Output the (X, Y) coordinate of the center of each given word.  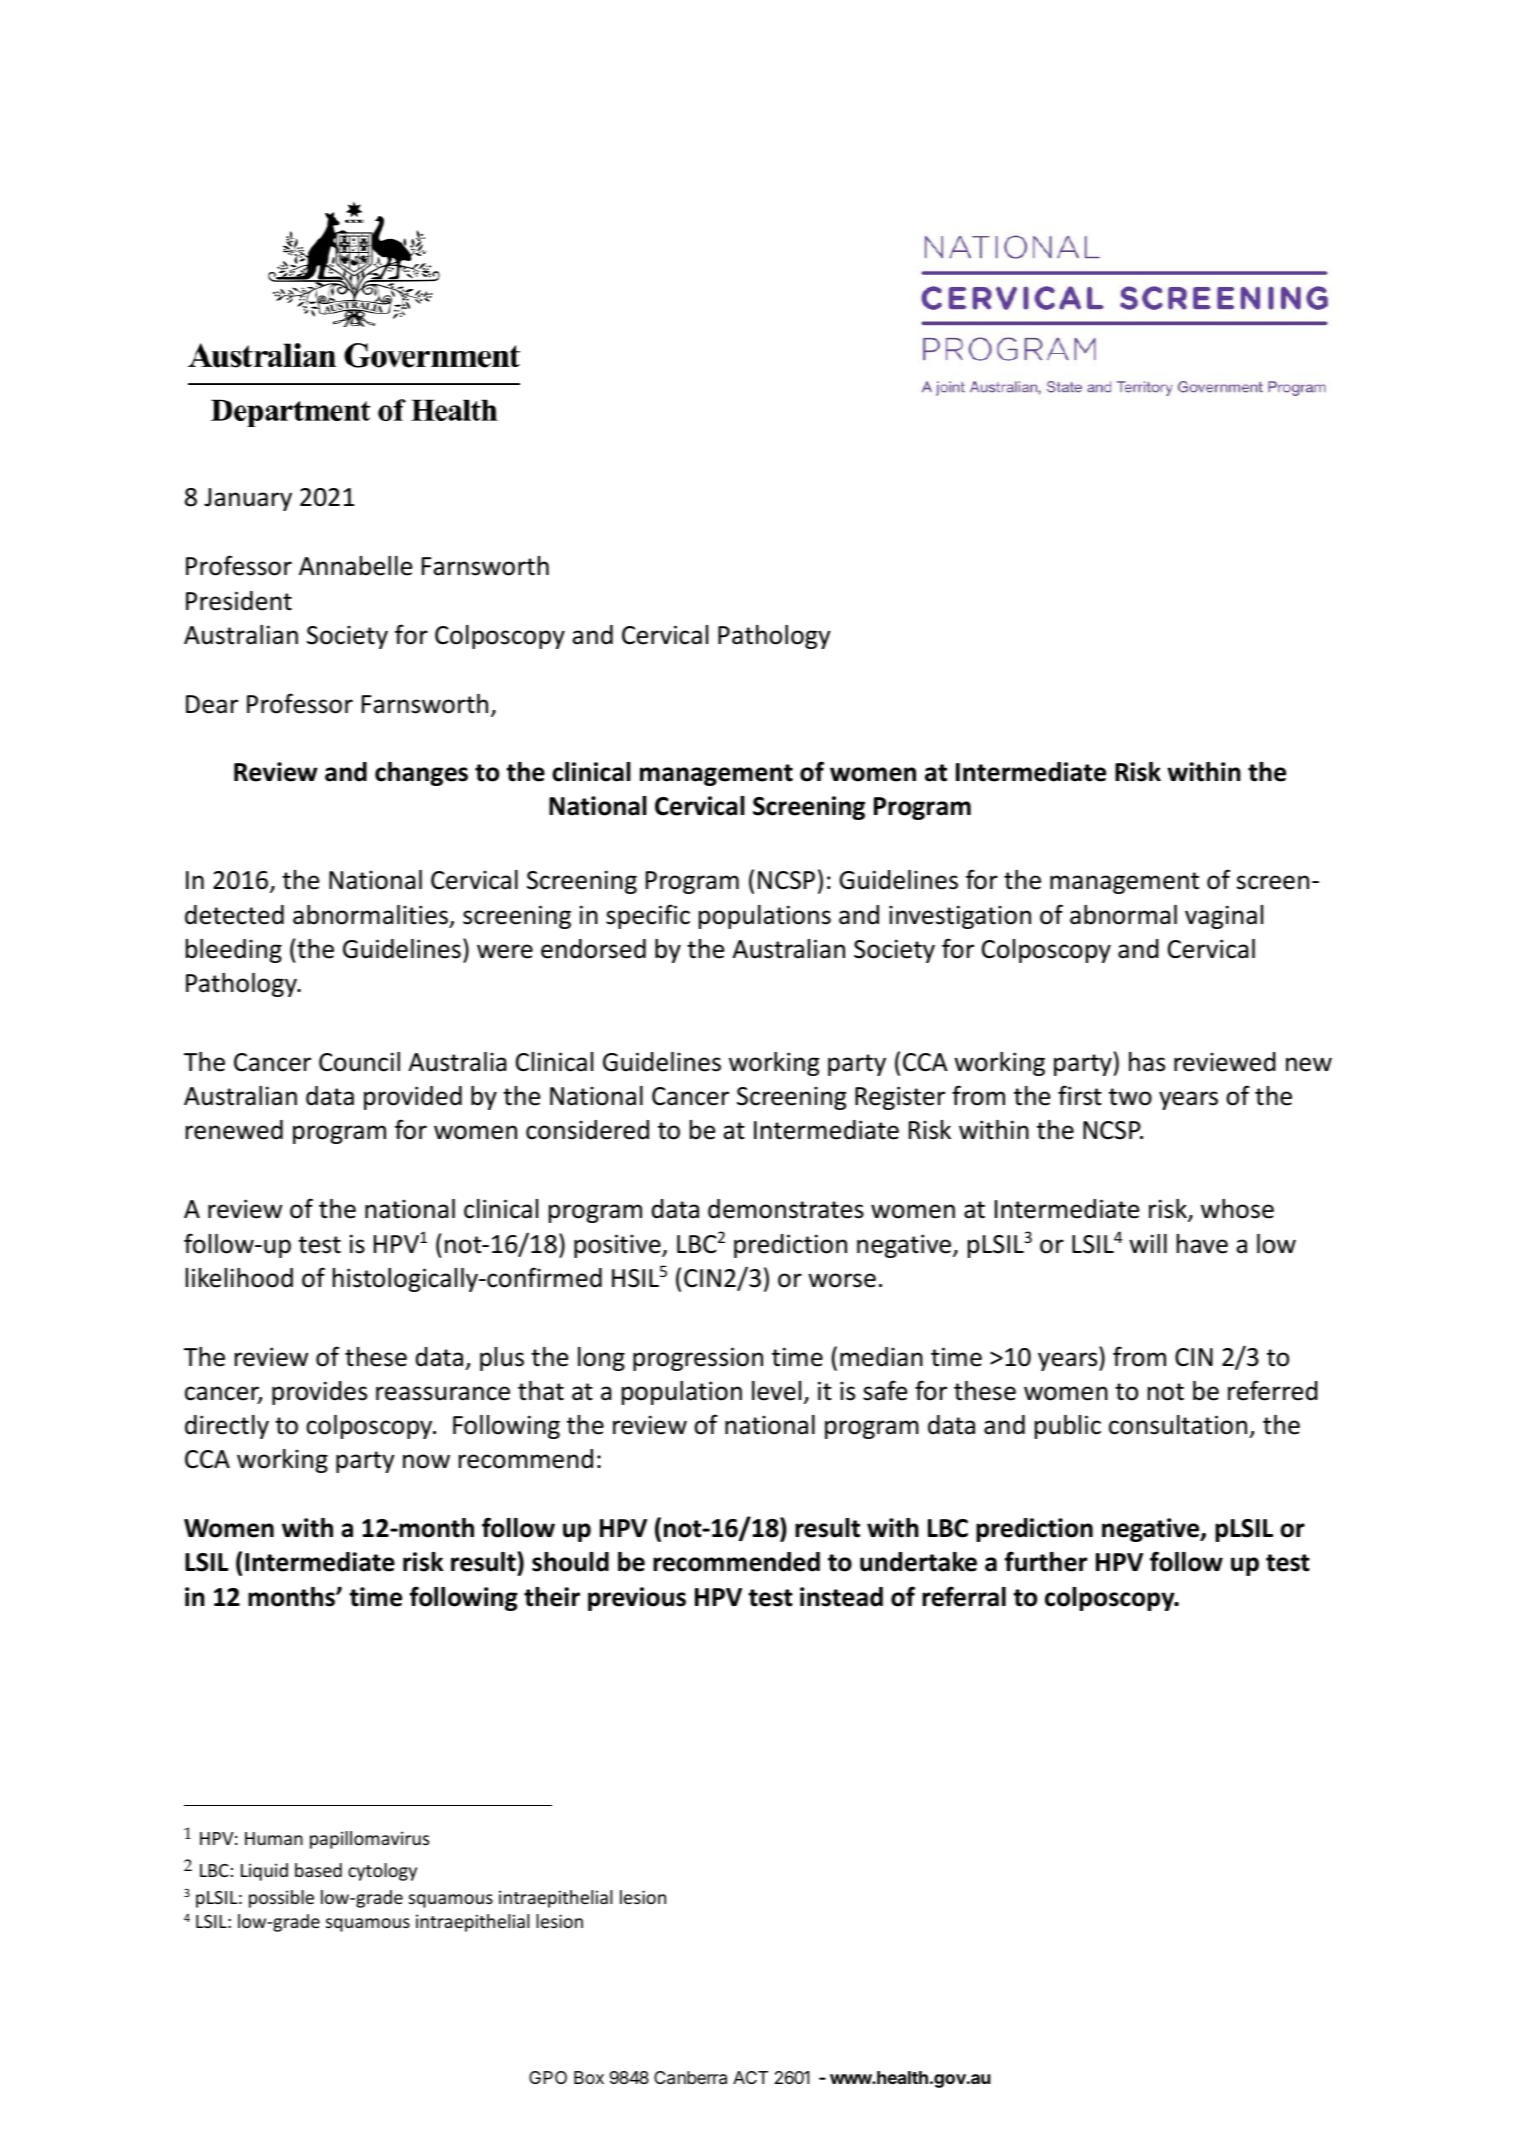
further (1046, 1561)
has (1147, 1062)
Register (900, 1098)
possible (281, 1899)
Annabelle (355, 566)
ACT (750, 2077)
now (426, 1461)
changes (421, 774)
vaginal (1224, 917)
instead (841, 1597)
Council (359, 1062)
